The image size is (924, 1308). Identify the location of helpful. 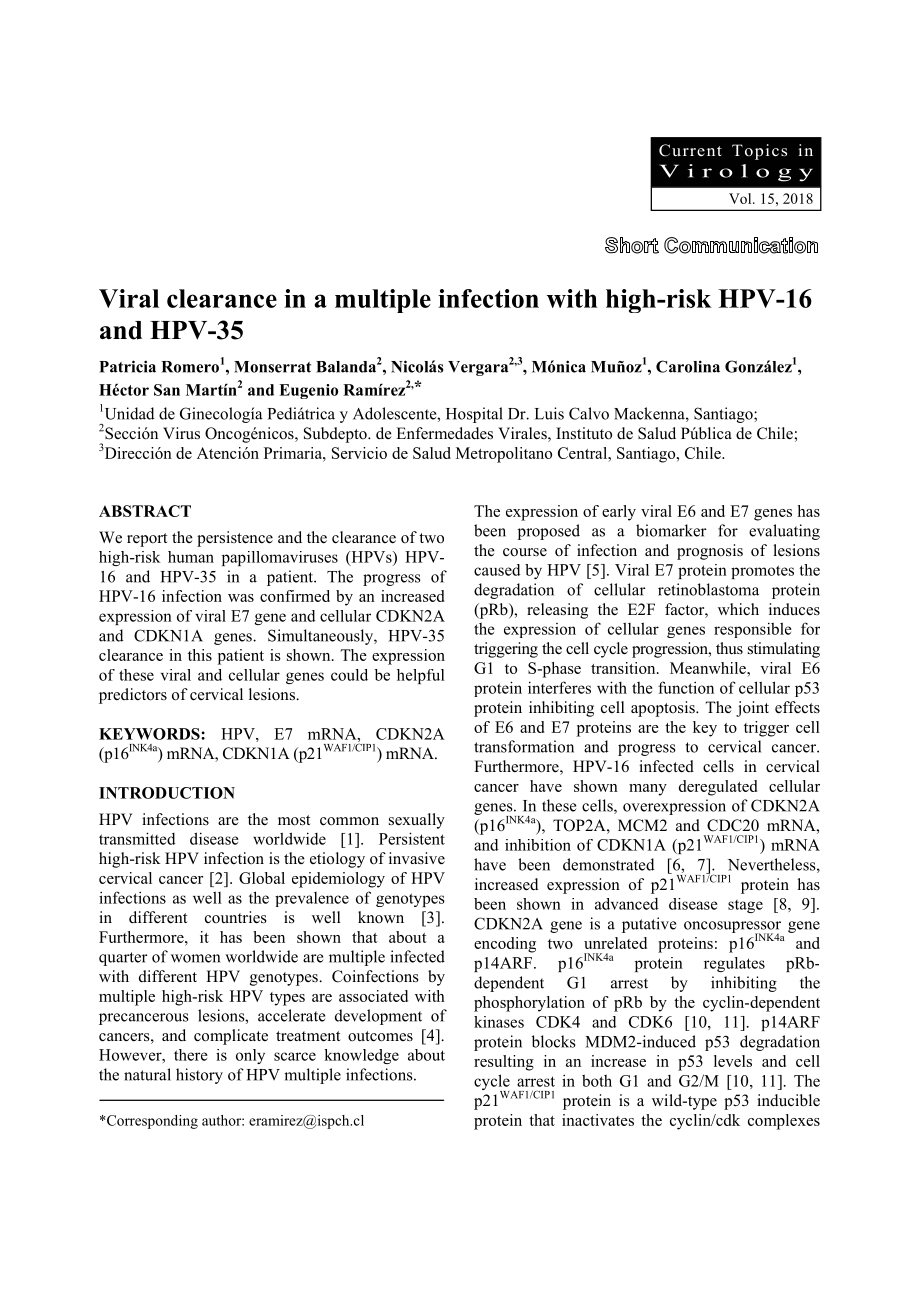
(421, 676).
